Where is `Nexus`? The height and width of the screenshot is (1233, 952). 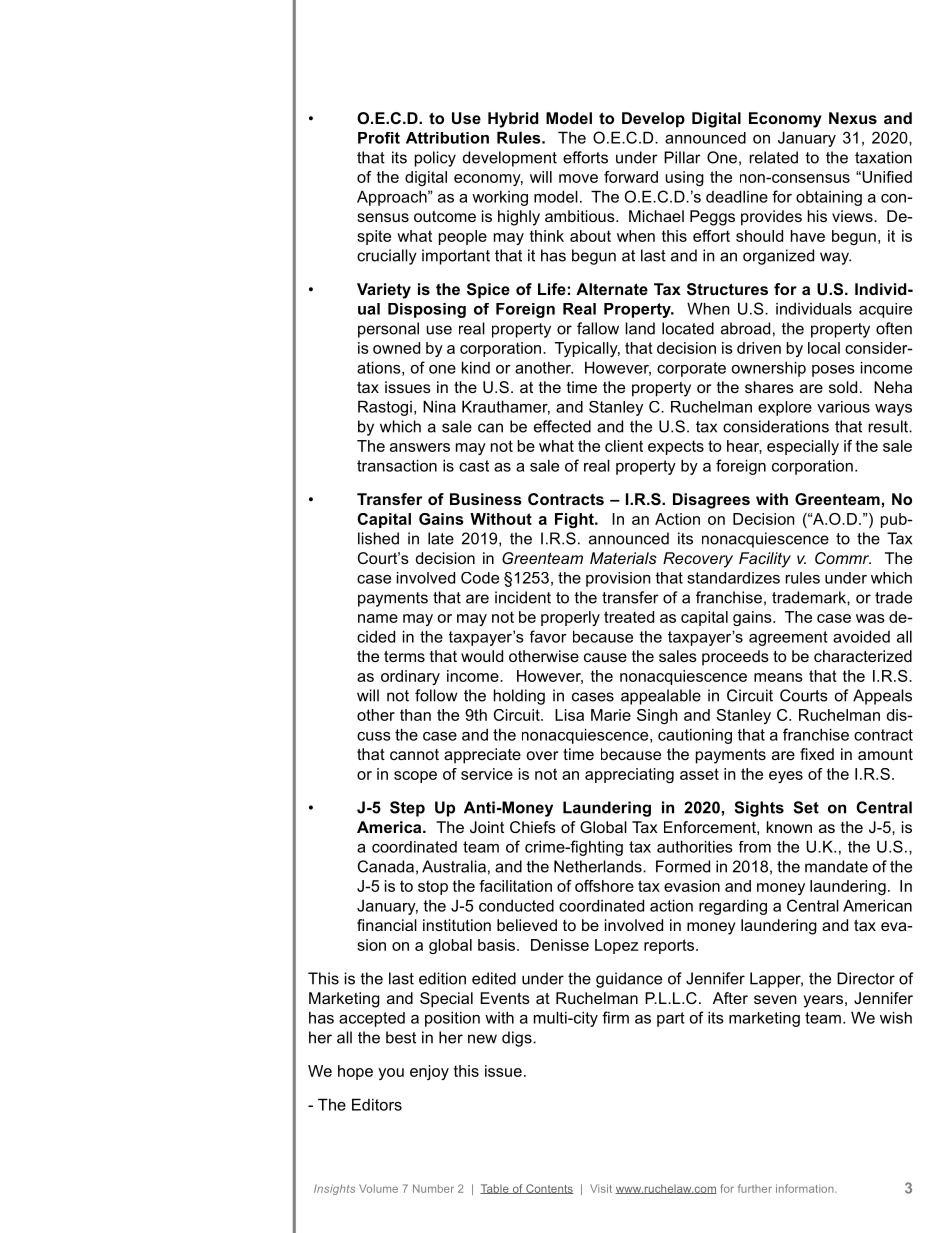 Nexus is located at coordinates (853, 118).
